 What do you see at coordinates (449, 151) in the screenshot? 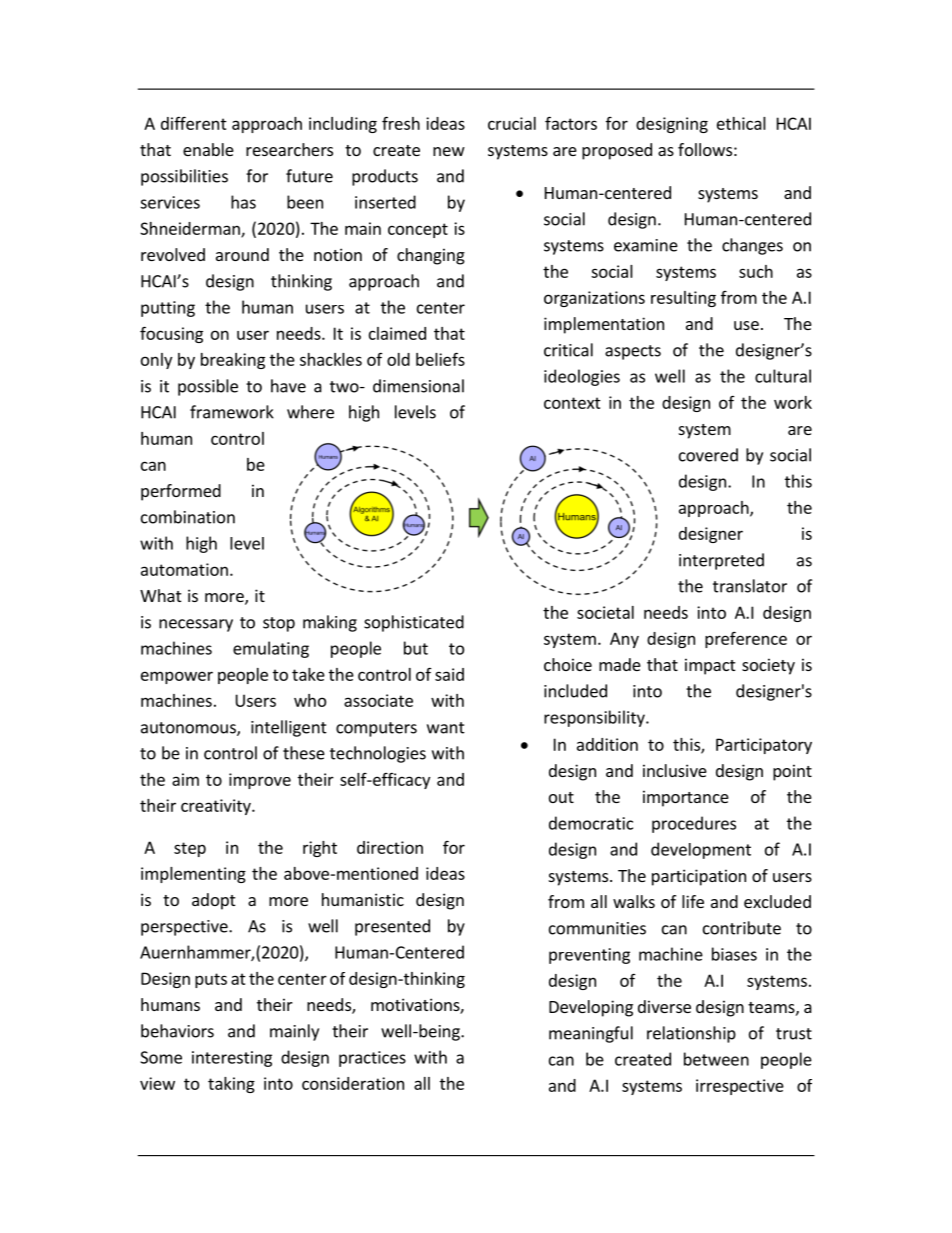
I see `new` at bounding box center [449, 151].
